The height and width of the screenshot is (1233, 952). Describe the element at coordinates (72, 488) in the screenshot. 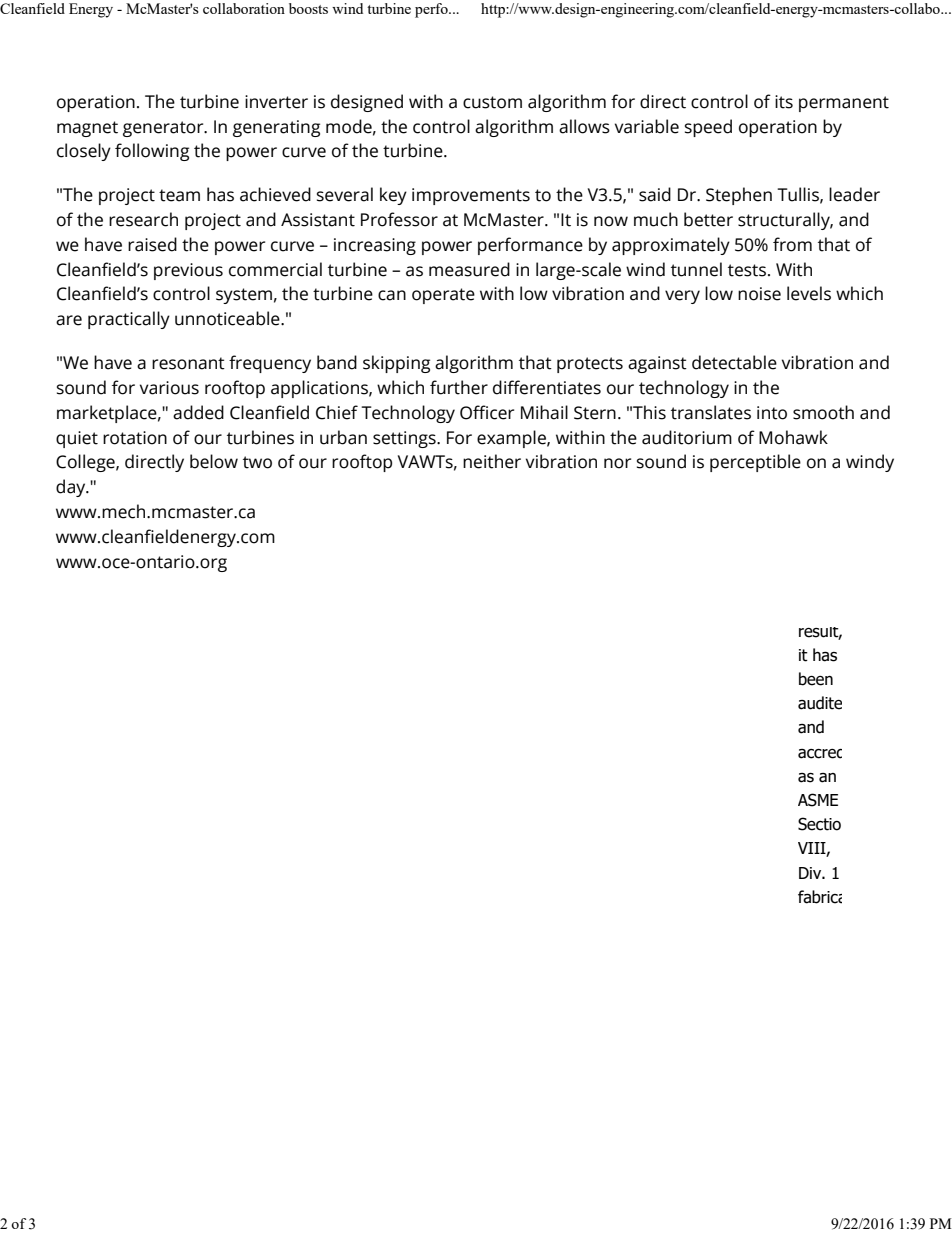

I see `day` at that location.
